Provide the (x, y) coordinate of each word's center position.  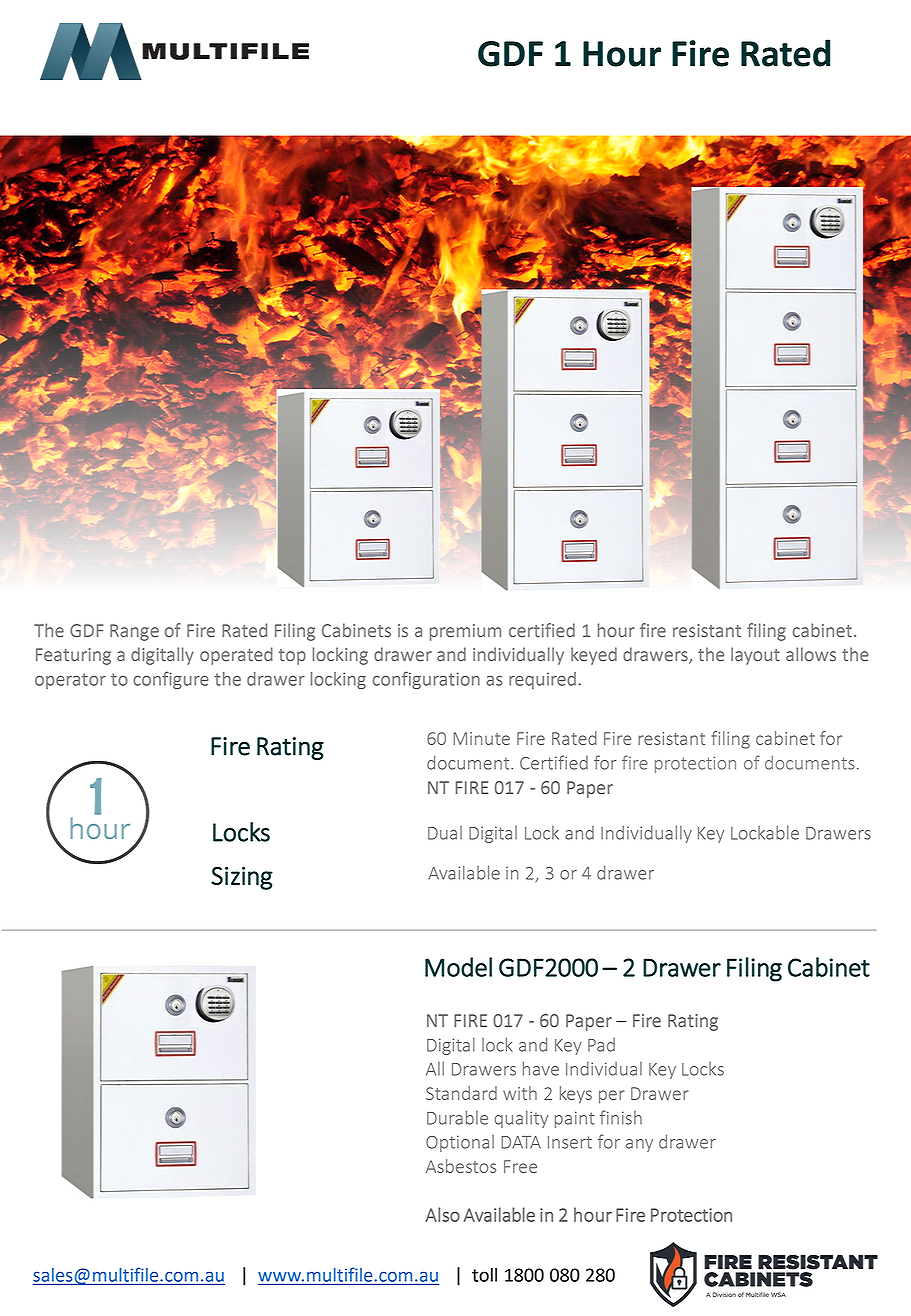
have (541, 1068)
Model (458, 967)
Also (442, 1214)
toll (484, 1275)
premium (465, 632)
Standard (461, 1093)
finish (621, 1117)
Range (134, 632)
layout (755, 656)
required (542, 680)
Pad (601, 1045)
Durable (457, 1117)
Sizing (242, 878)
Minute (481, 738)
